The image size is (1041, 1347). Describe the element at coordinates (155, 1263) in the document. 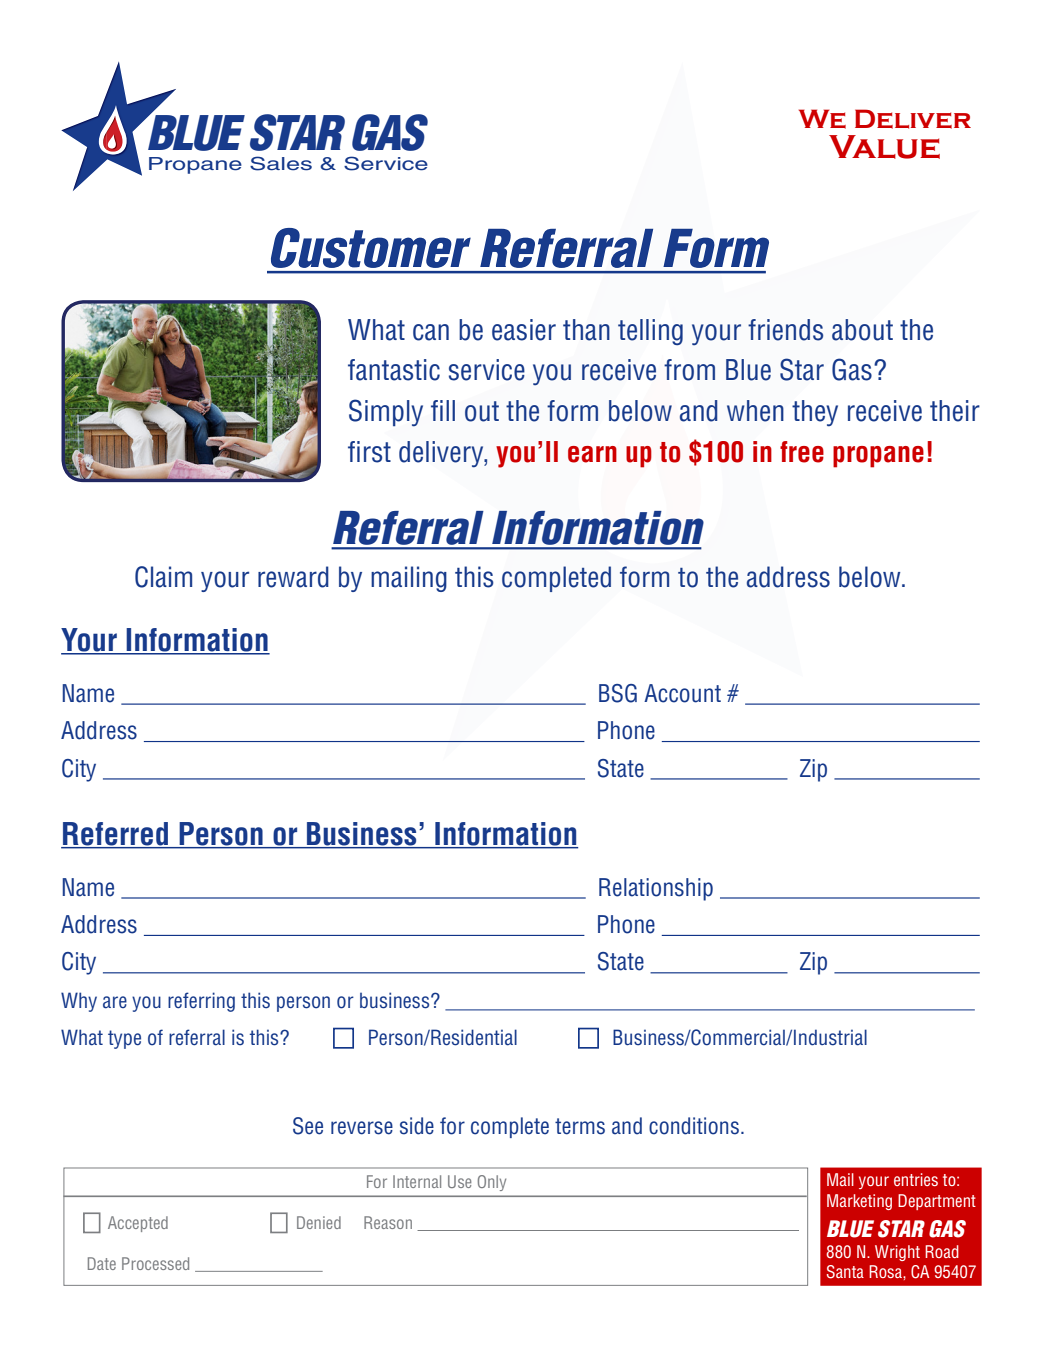

I see `Processed` at that location.
